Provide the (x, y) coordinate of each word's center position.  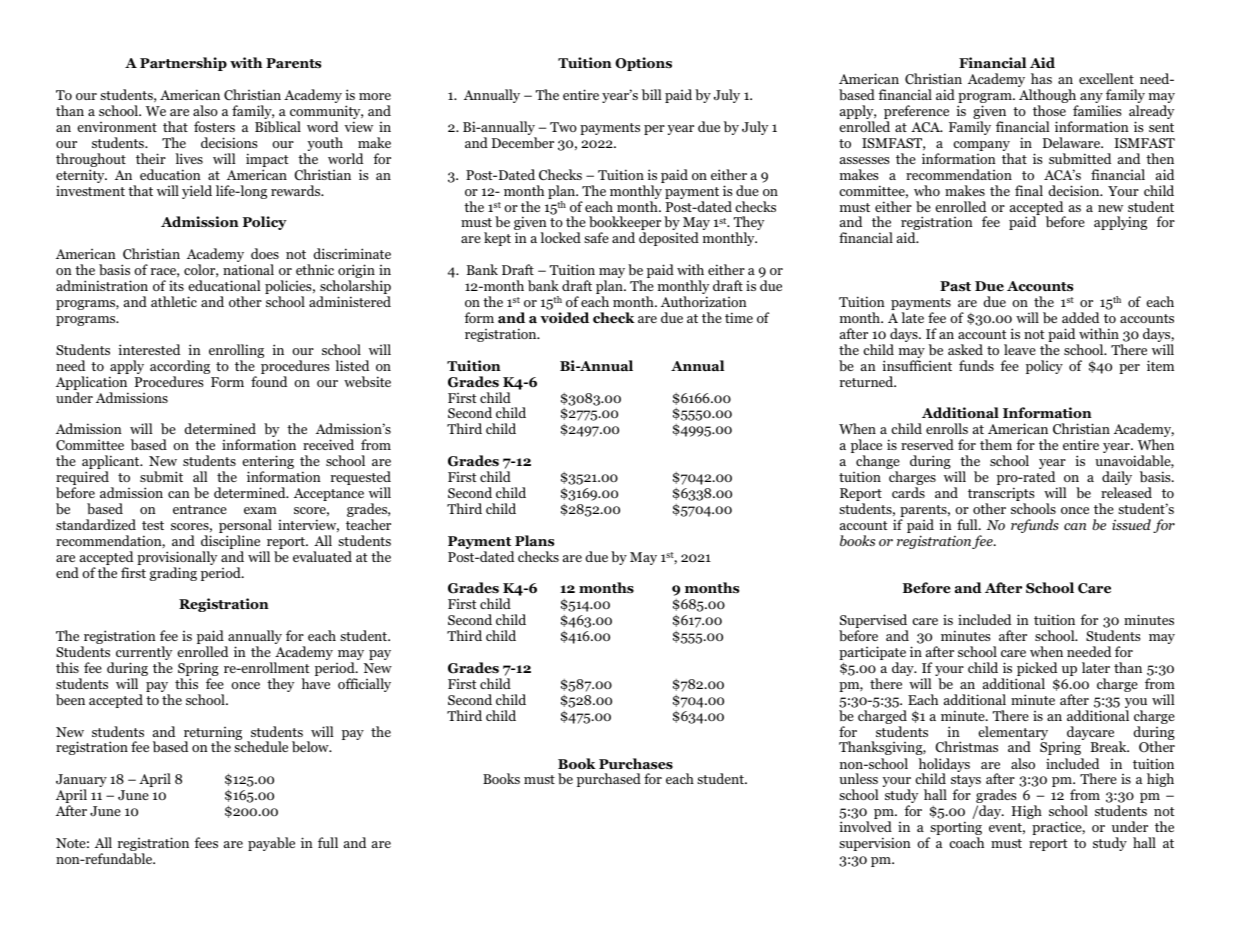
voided (564, 318)
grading (173, 574)
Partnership (183, 64)
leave (1020, 349)
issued (1131, 524)
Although (1048, 97)
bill (652, 94)
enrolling (236, 352)
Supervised (873, 622)
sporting (955, 829)
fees (206, 842)
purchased (609, 780)
